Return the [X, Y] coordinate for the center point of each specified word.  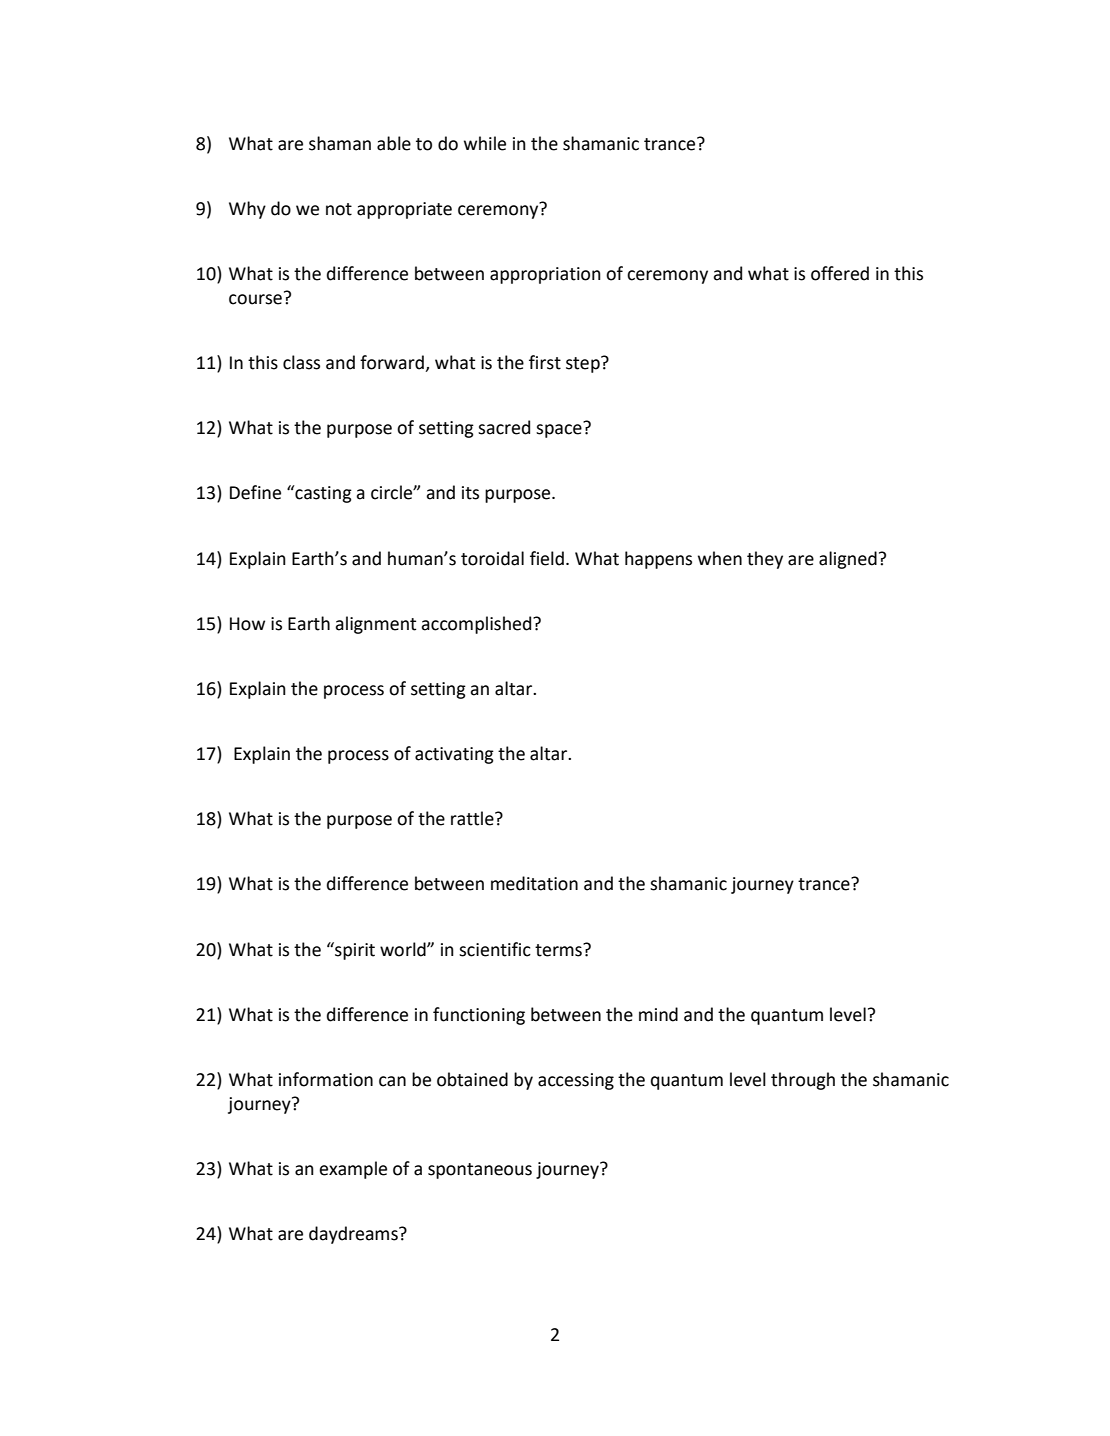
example [353, 1170]
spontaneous [480, 1171]
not [339, 209]
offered [840, 273]
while [485, 143]
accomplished [477, 625]
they [765, 560]
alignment [375, 625]
